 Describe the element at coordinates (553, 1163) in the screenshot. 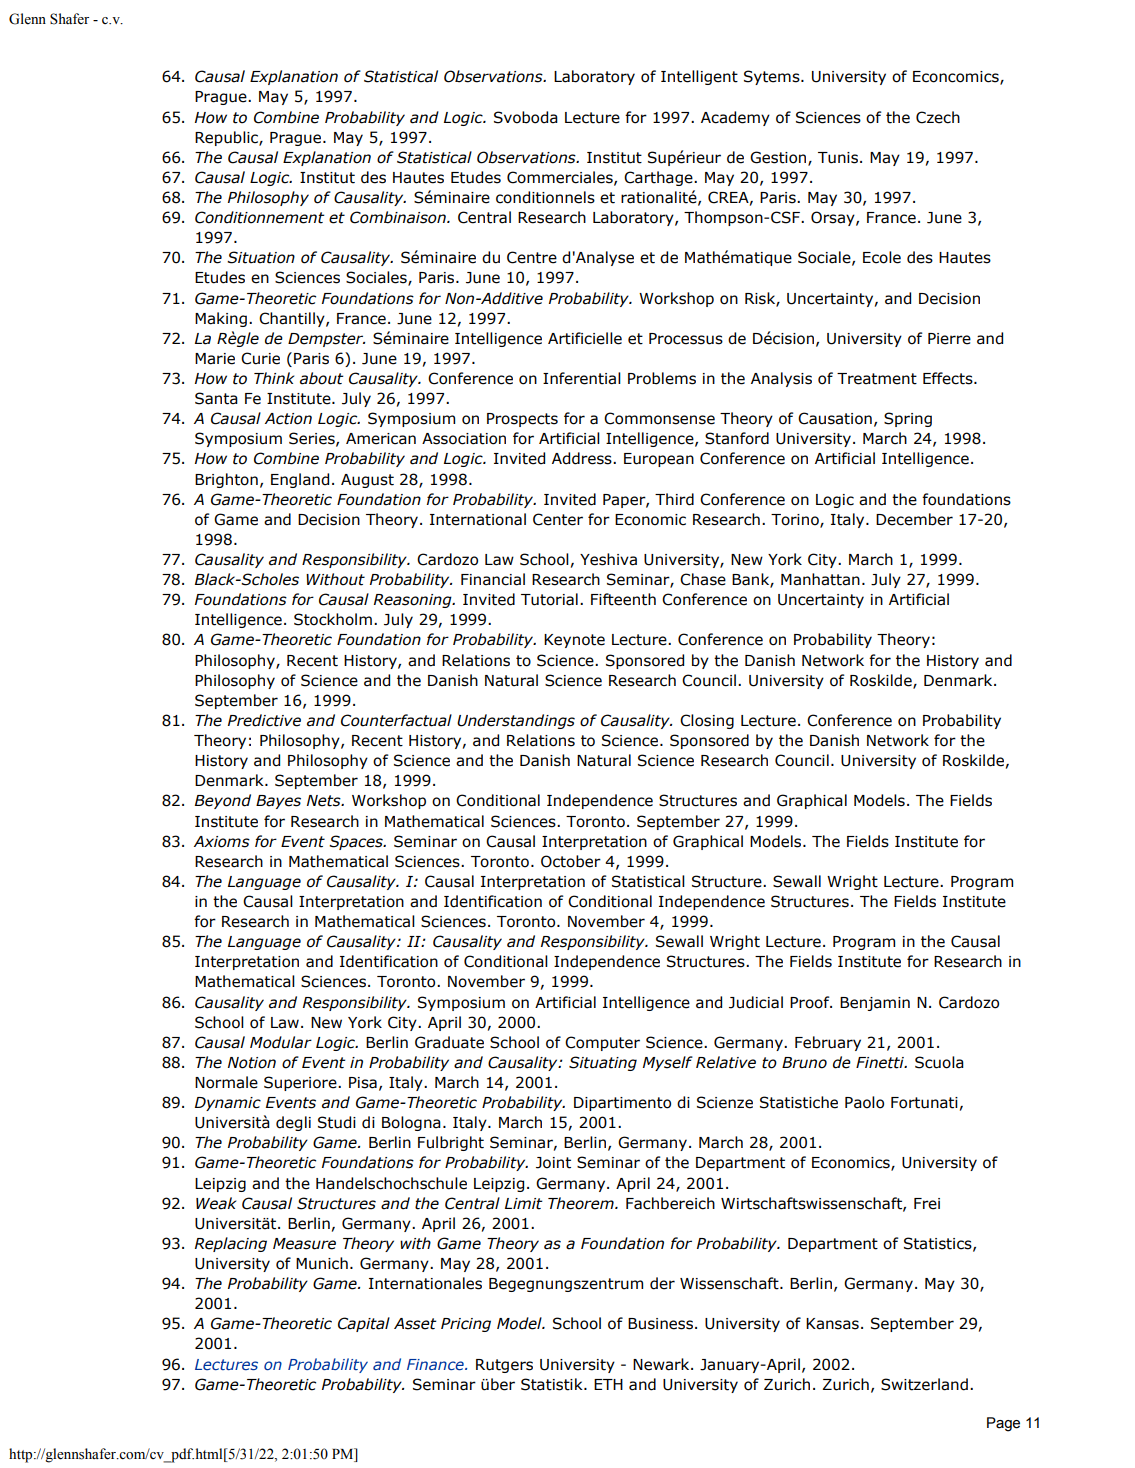

I see `Joint` at that location.
